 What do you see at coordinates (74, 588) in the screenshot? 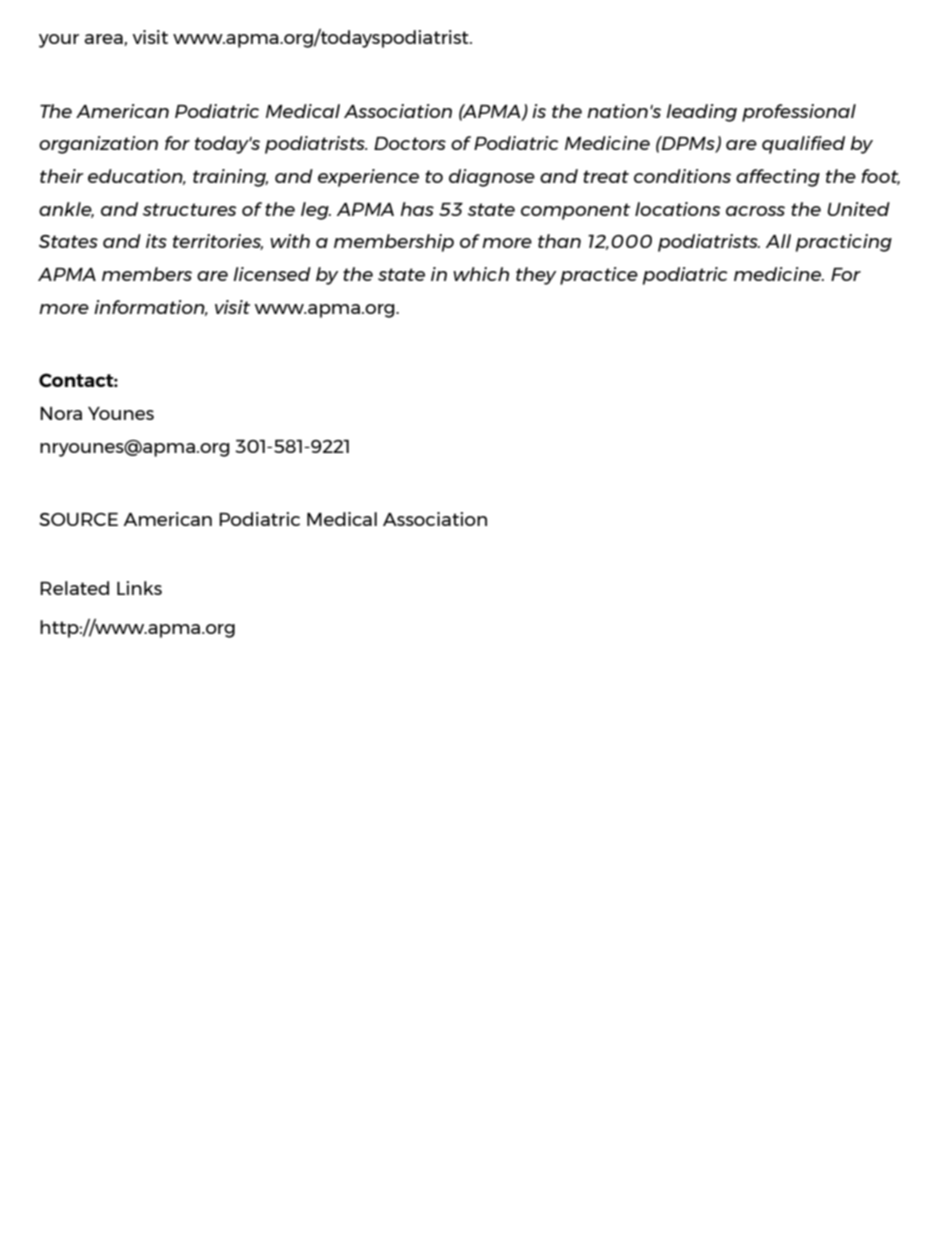
I see `Related` at bounding box center [74, 588].
